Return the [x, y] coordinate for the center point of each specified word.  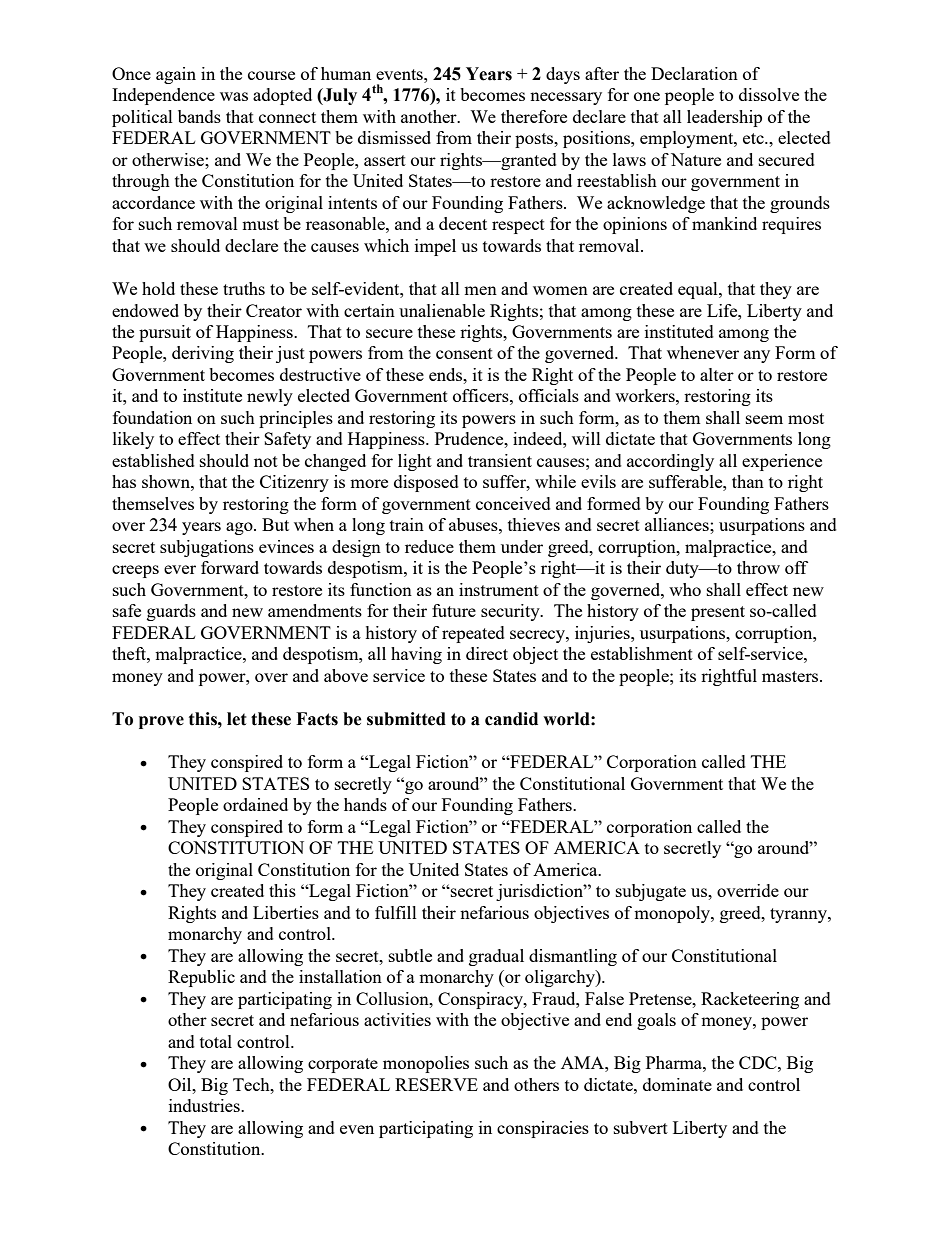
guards [171, 612]
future [454, 610]
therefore [534, 116]
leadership [724, 118]
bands [199, 116]
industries [205, 1105]
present [718, 613]
